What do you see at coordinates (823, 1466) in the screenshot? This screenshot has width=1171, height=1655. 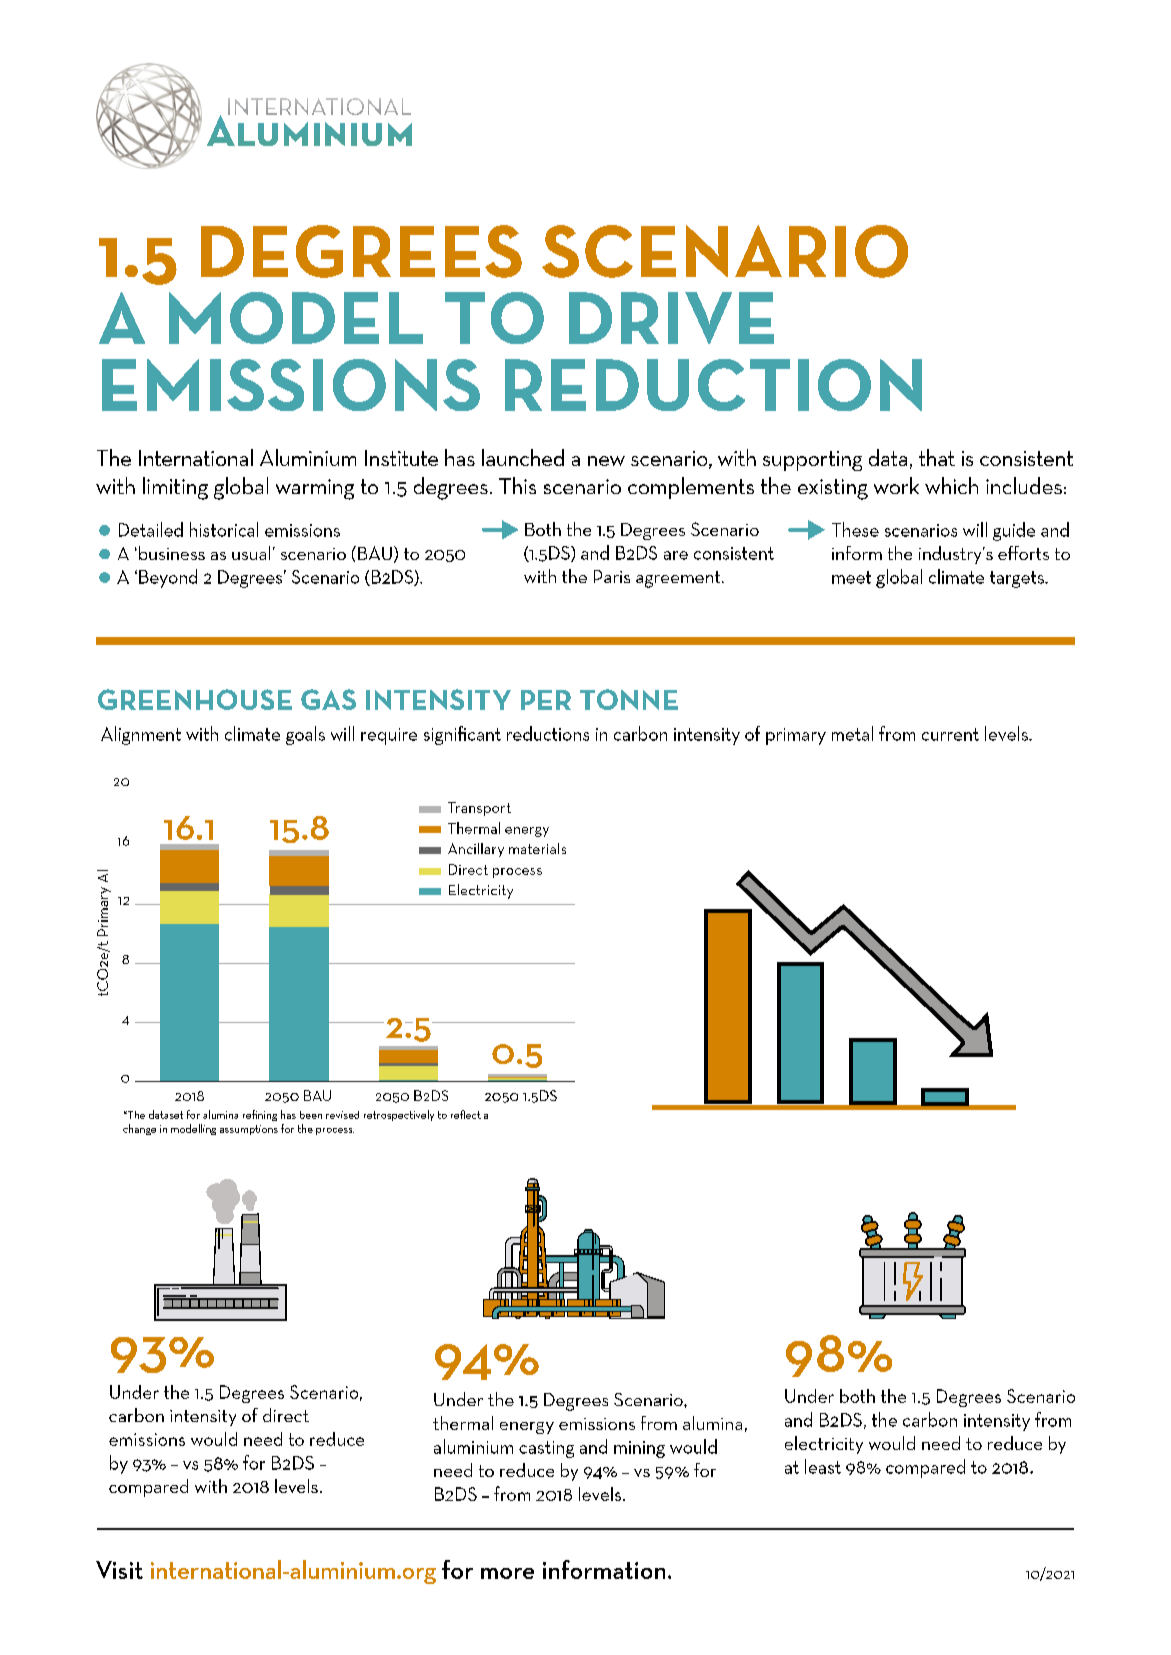 I see `least` at bounding box center [823, 1466].
